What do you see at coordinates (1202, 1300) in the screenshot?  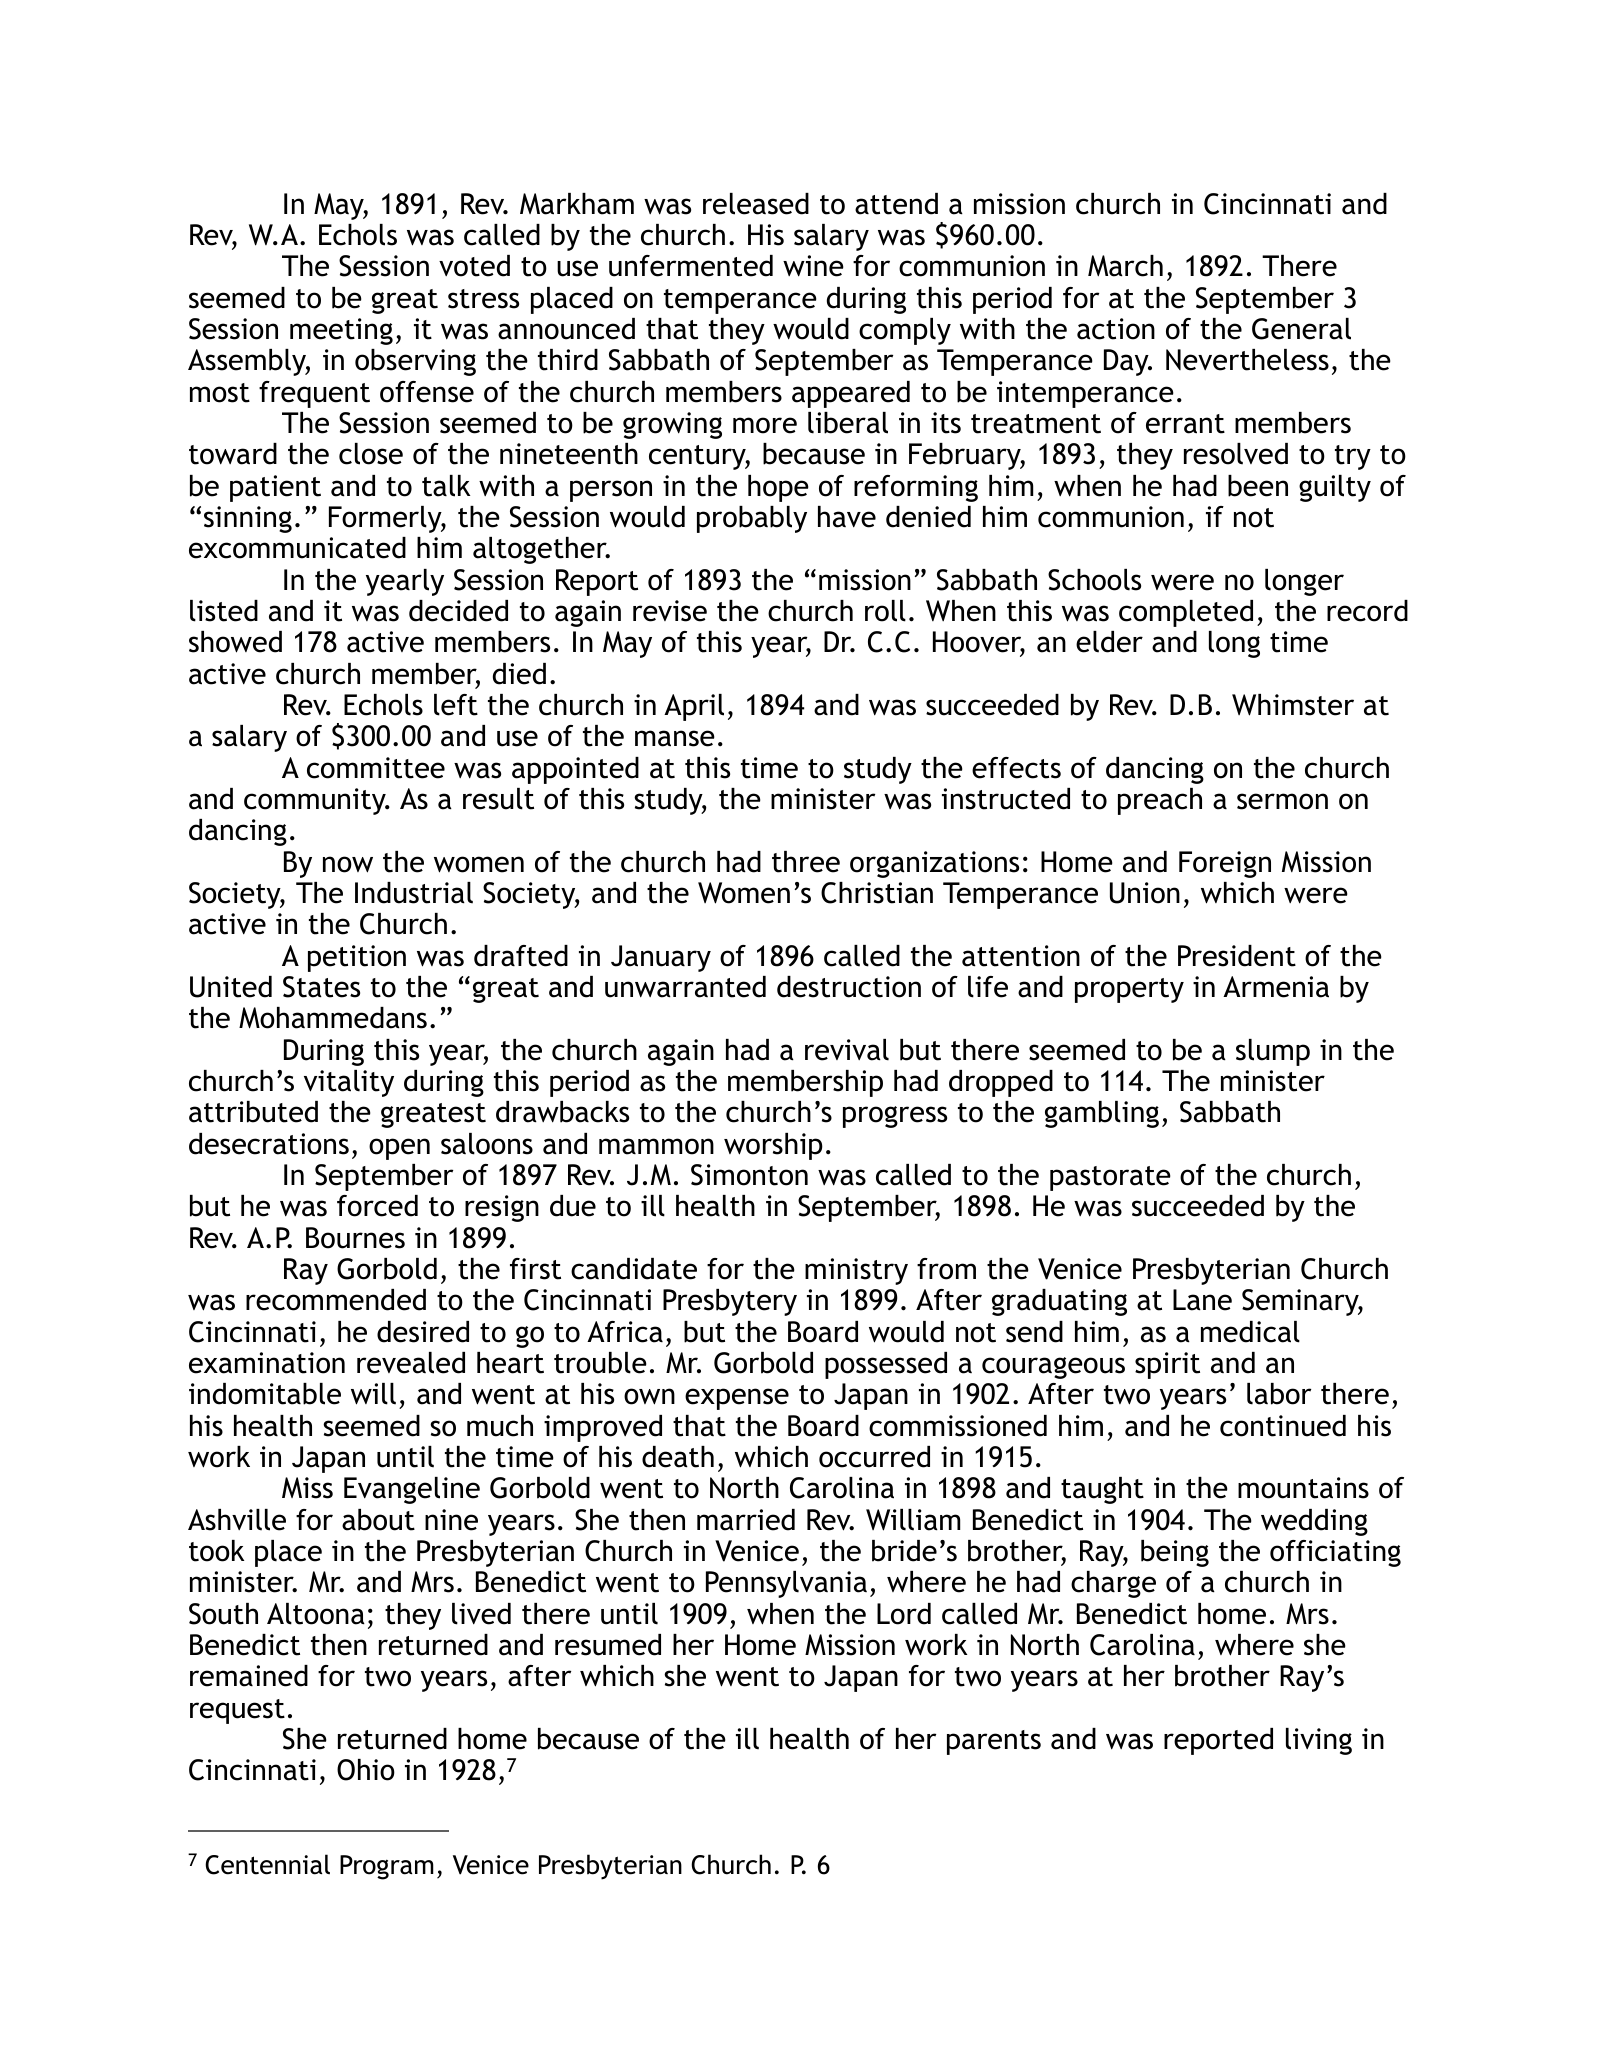 I see `Lane` at bounding box center [1202, 1300].
